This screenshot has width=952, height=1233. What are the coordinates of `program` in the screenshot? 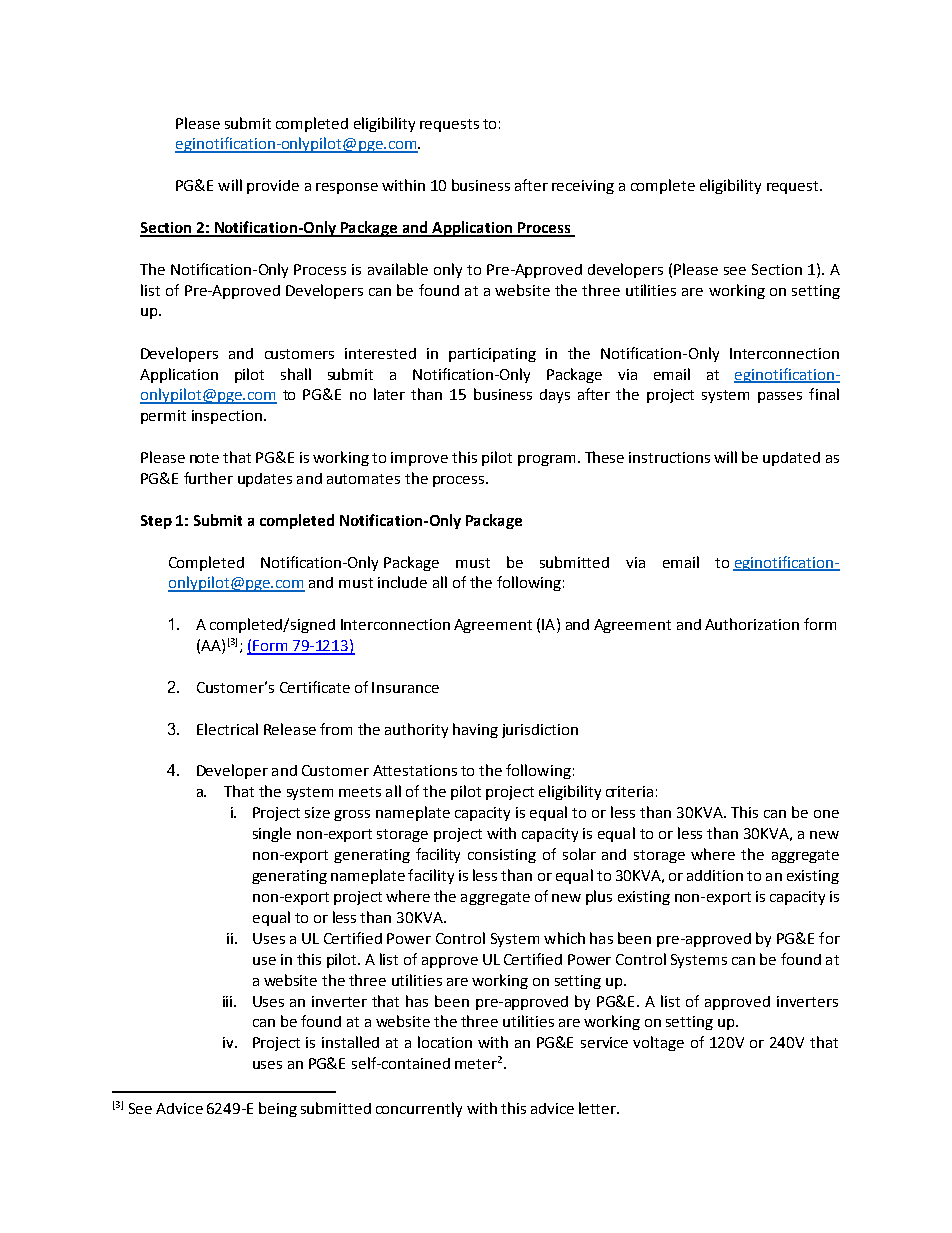 It's located at (546, 460).
